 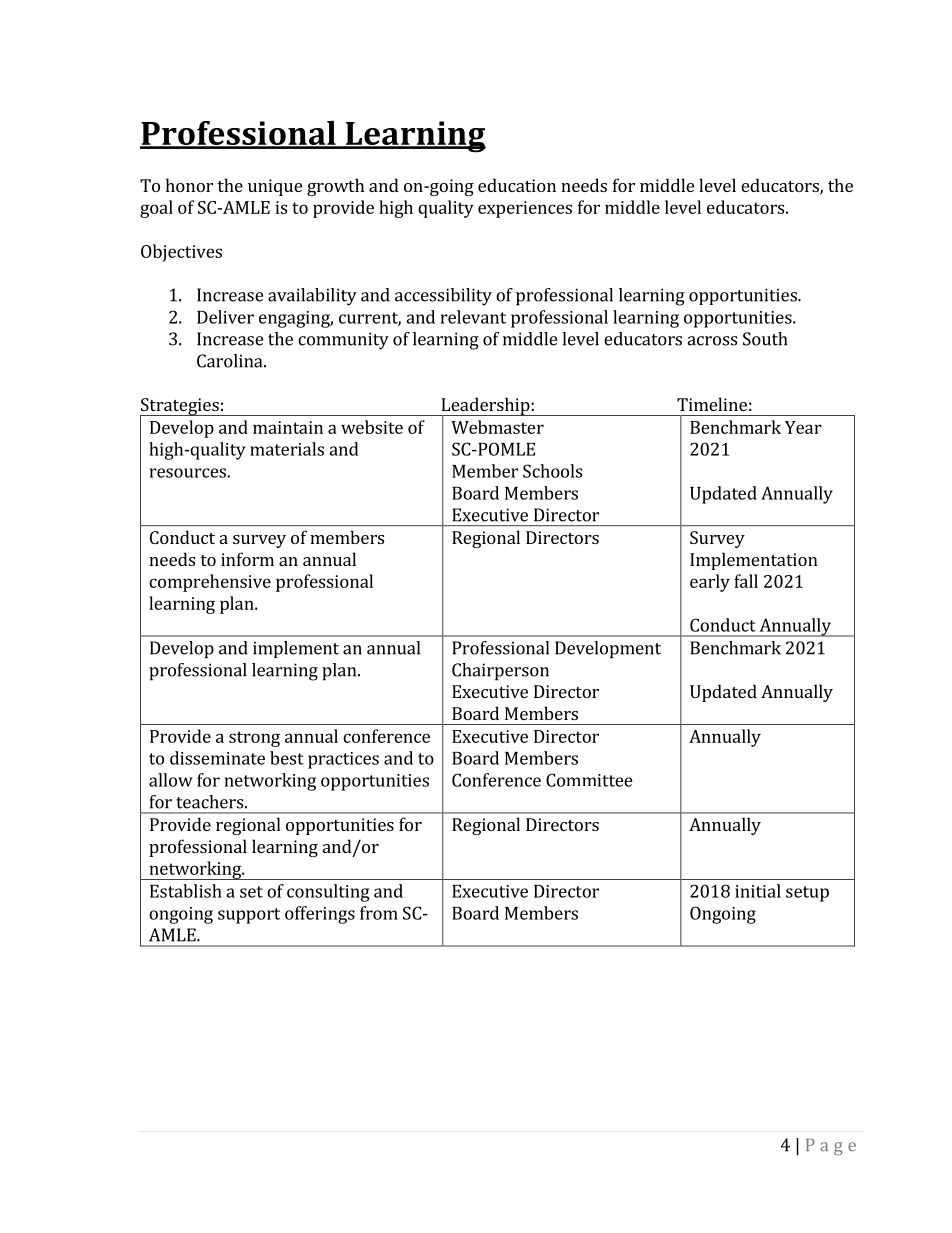 I want to click on Committee, so click(x=589, y=780).
